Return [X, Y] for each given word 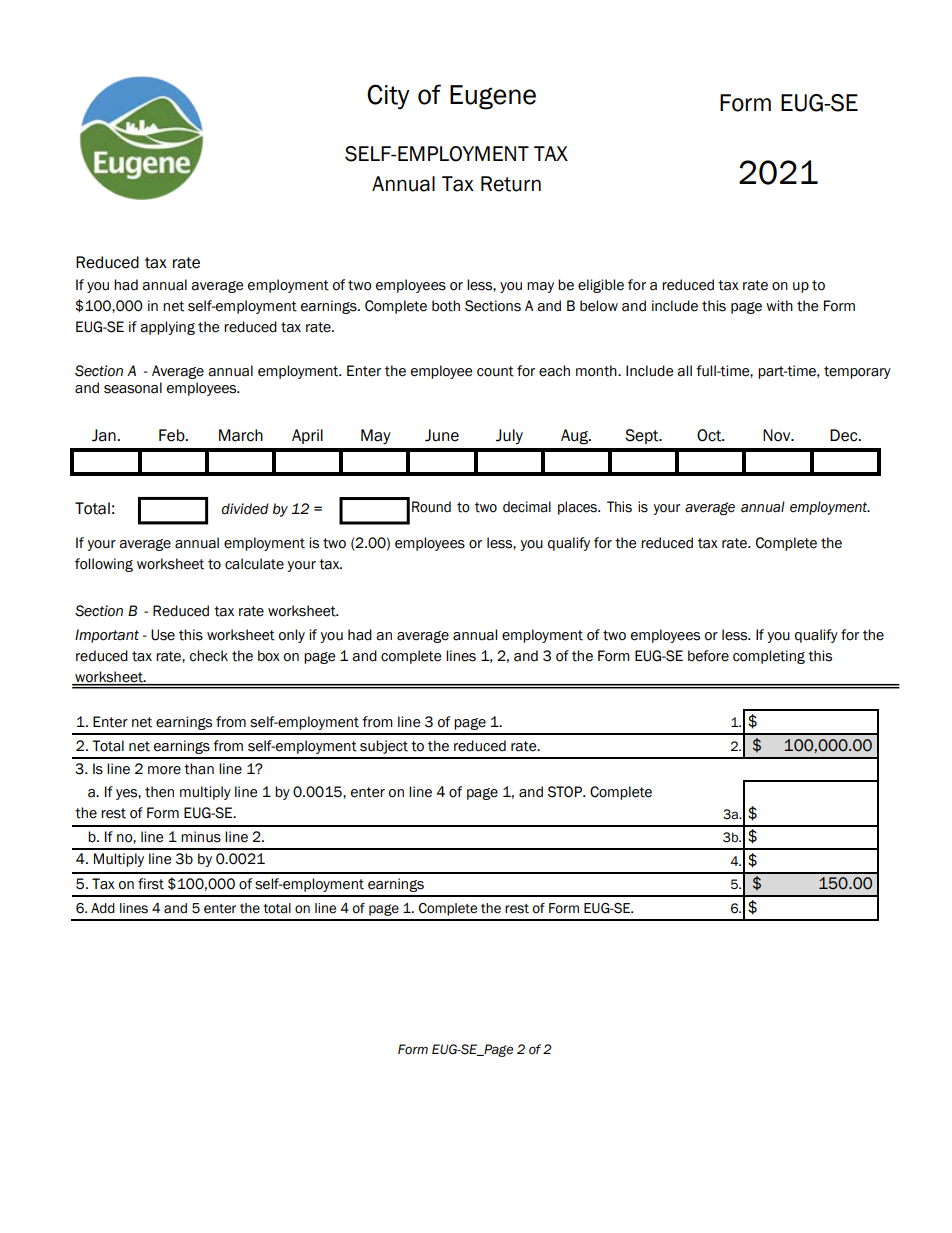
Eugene [493, 97]
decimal [527, 507]
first [151, 884]
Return [511, 184]
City [388, 97]
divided [245, 509]
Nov [778, 435]
